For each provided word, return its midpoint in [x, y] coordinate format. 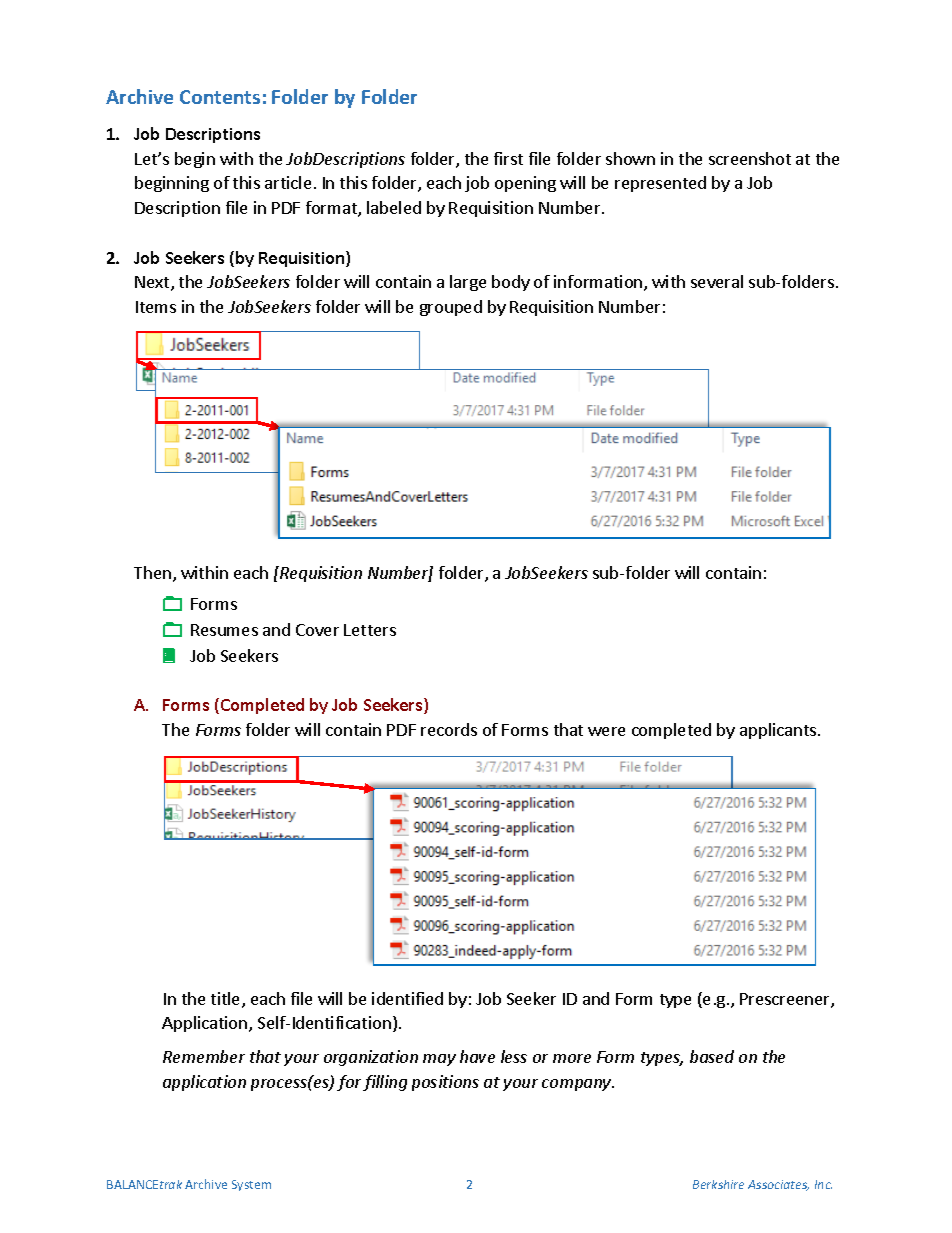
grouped [451, 308]
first [508, 158]
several [717, 281]
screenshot [750, 158]
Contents [220, 97]
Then [154, 574]
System [251, 1185]
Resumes [224, 630]
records [449, 729]
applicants [779, 731]
